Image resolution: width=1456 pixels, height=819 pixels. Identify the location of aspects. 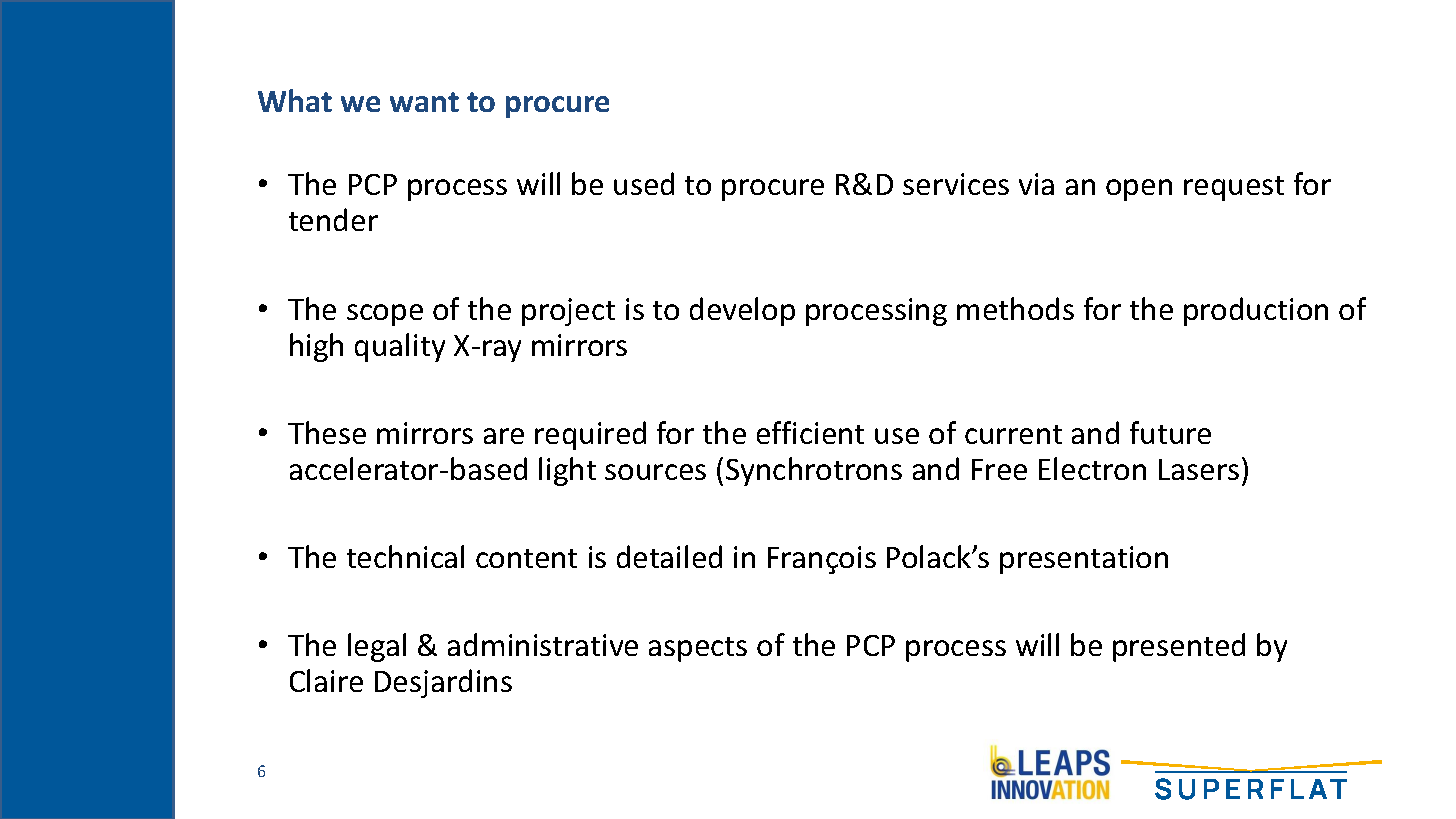
(698, 649).
